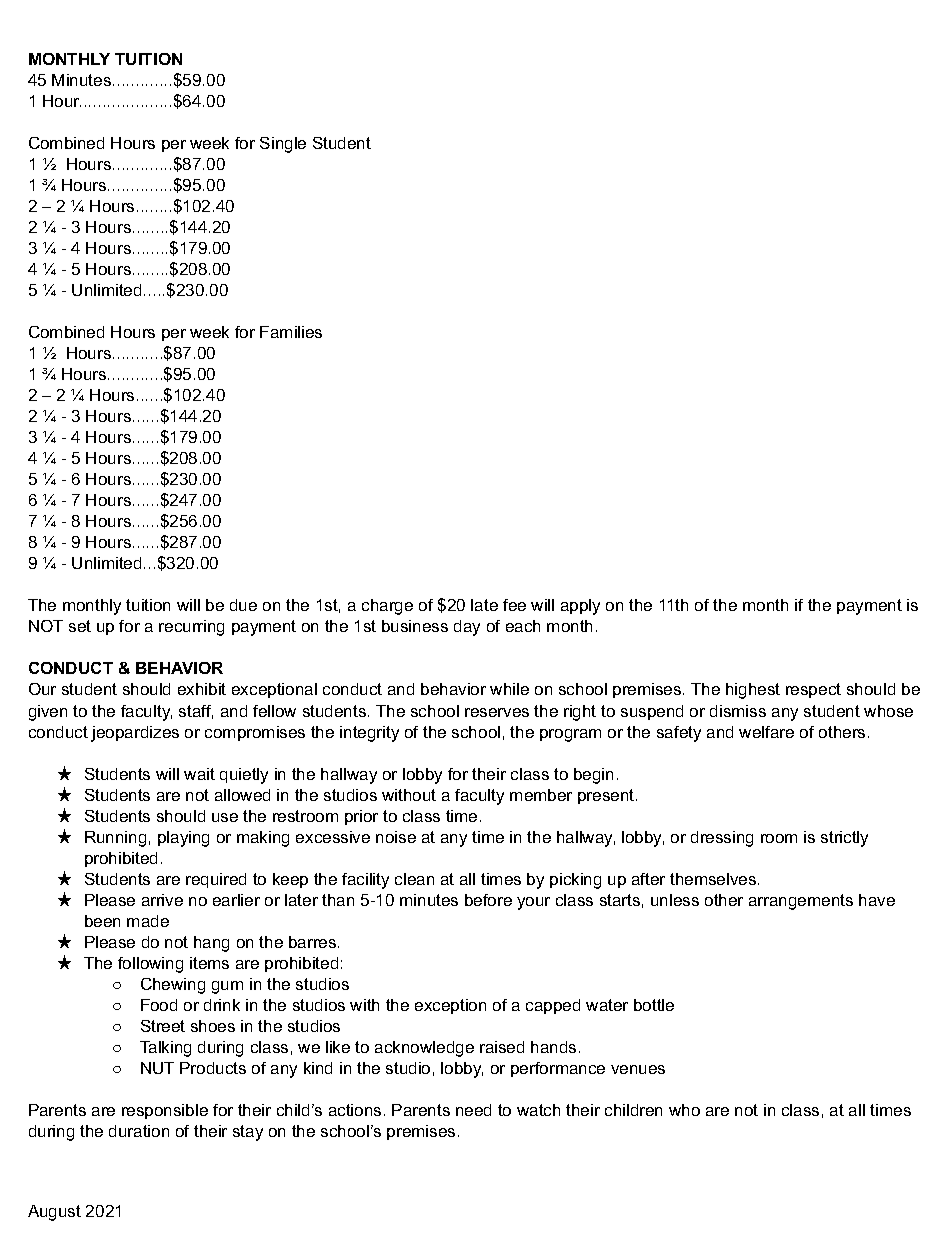 Image resolution: width=952 pixels, height=1233 pixels. I want to click on duration, so click(139, 1131).
